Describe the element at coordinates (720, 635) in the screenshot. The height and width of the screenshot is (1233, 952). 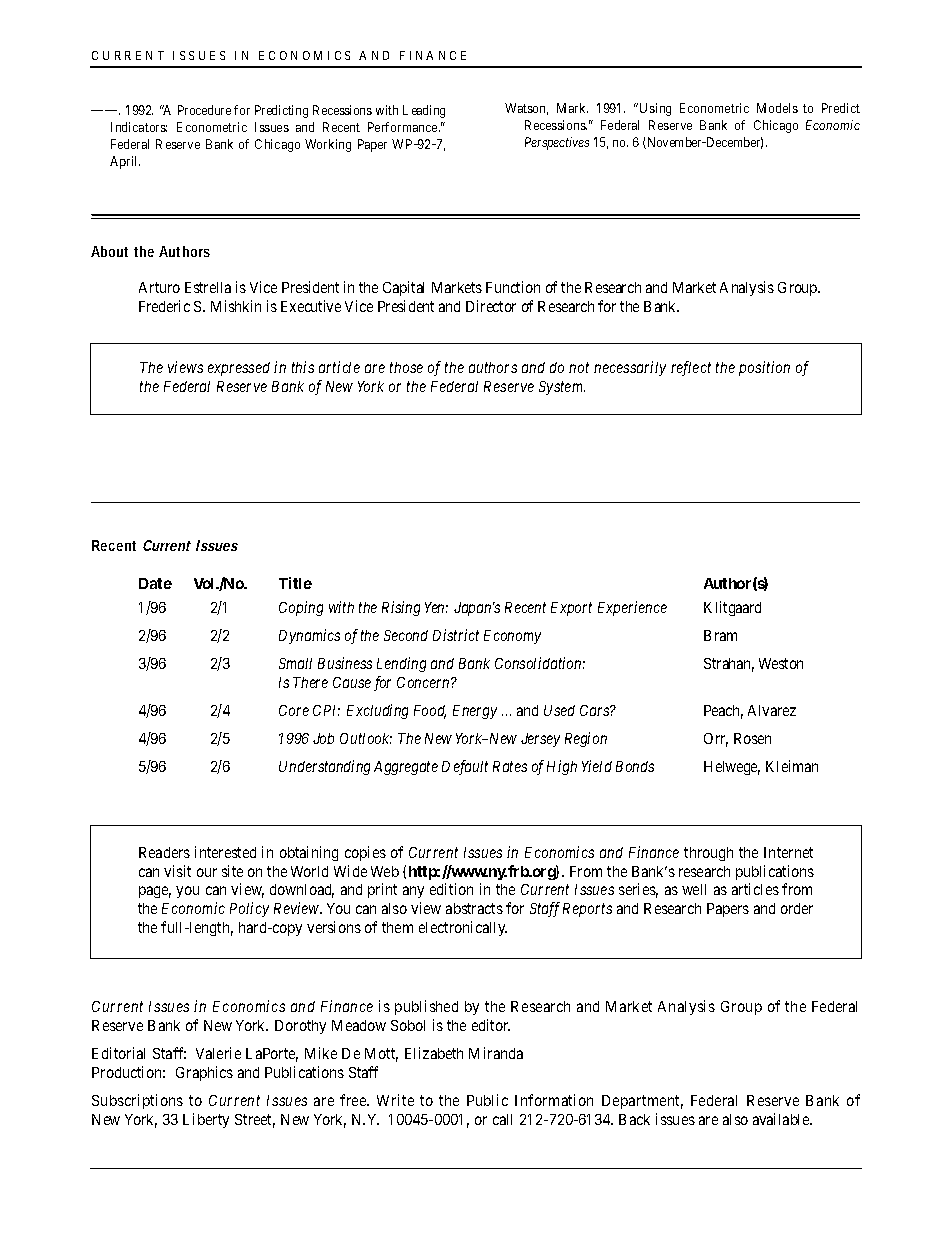
I see `Bram` at that location.
